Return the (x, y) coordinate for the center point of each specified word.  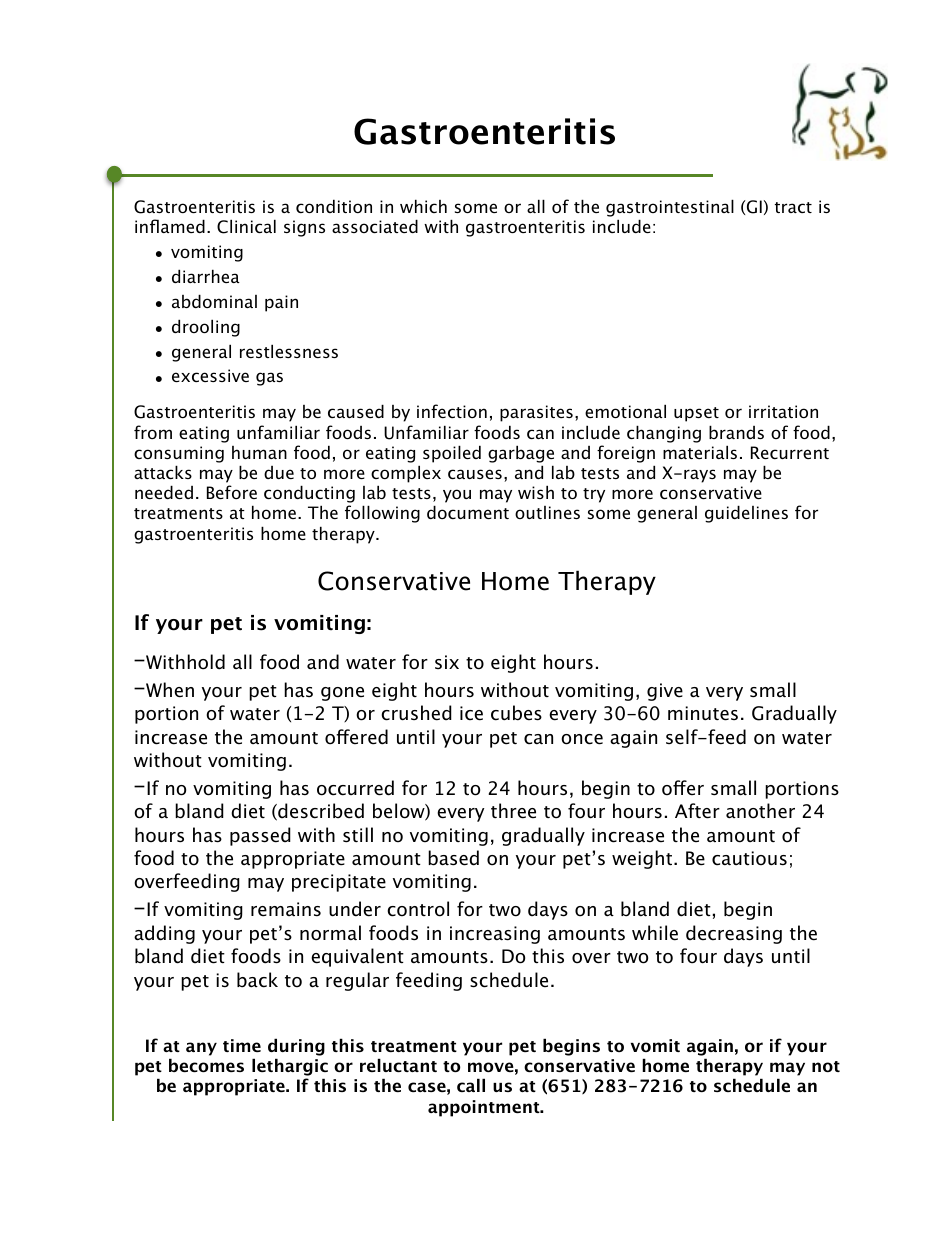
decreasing (734, 934)
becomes (206, 1065)
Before (232, 492)
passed (260, 836)
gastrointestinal (670, 208)
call (471, 1085)
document (468, 512)
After (697, 811)
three (513, 811)
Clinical (246, 226)
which (423, 206)
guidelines (746, 514)
